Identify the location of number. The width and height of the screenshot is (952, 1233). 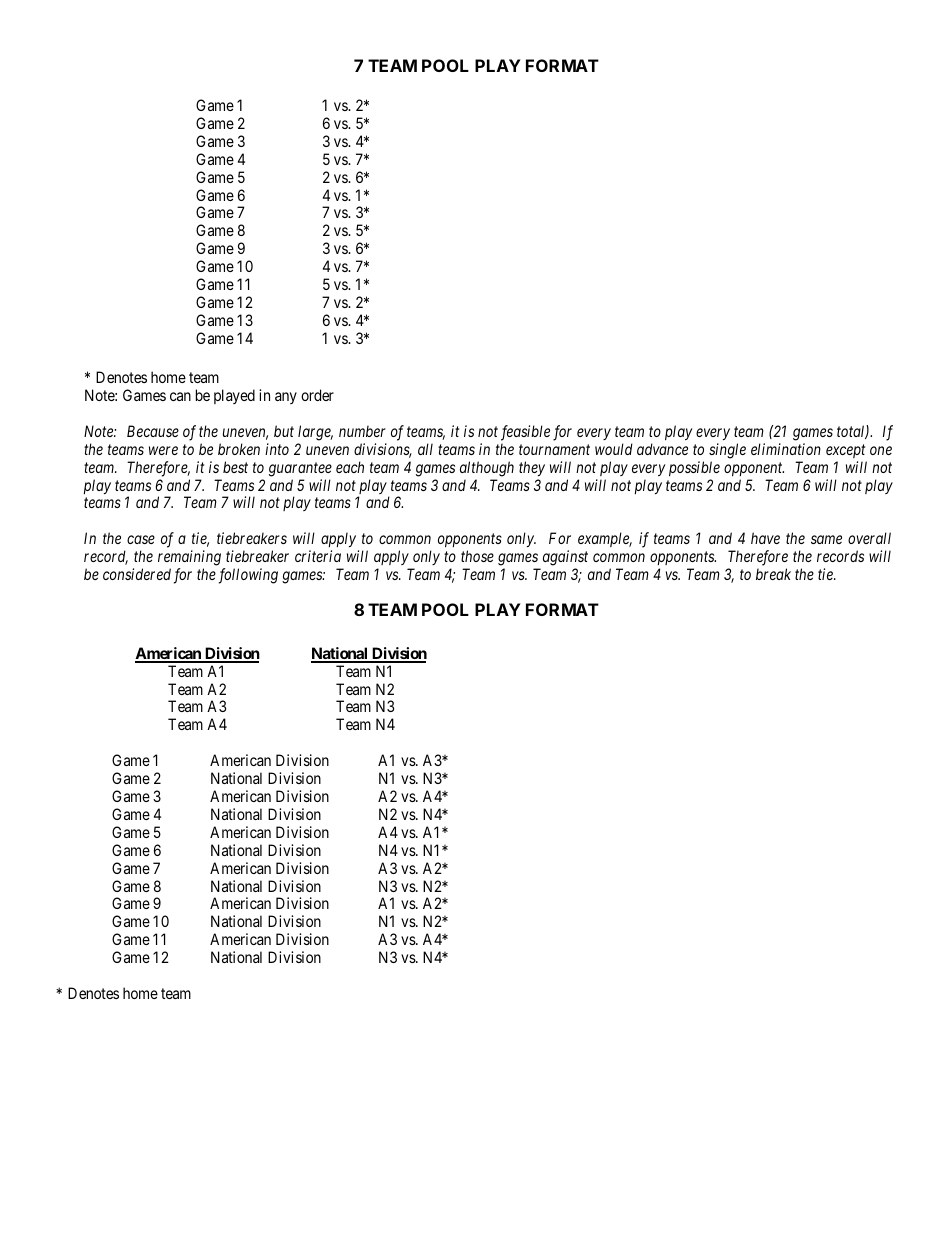
(362, 431).
